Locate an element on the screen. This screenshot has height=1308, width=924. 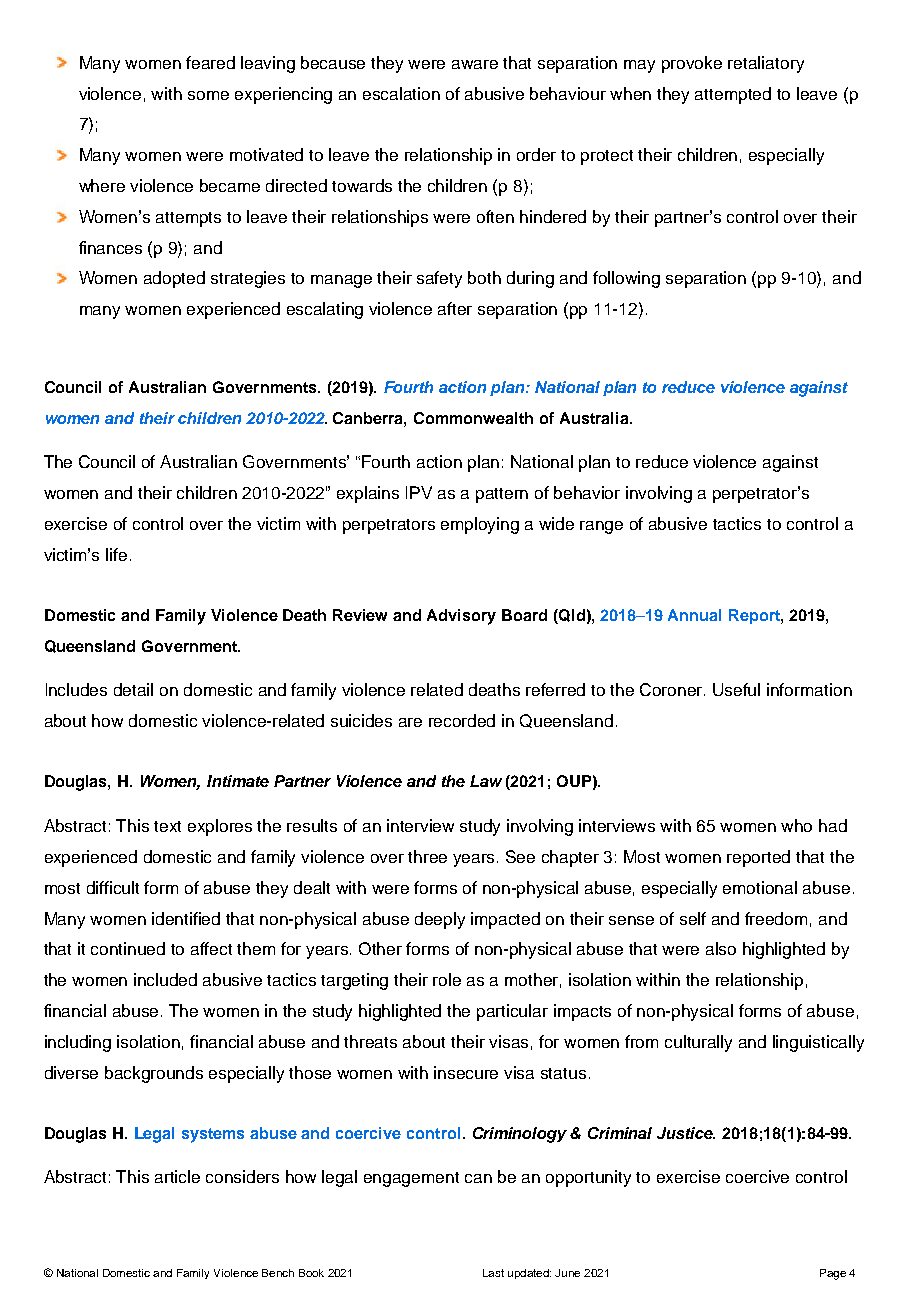
Last is located at coordinates (493, 1273).
